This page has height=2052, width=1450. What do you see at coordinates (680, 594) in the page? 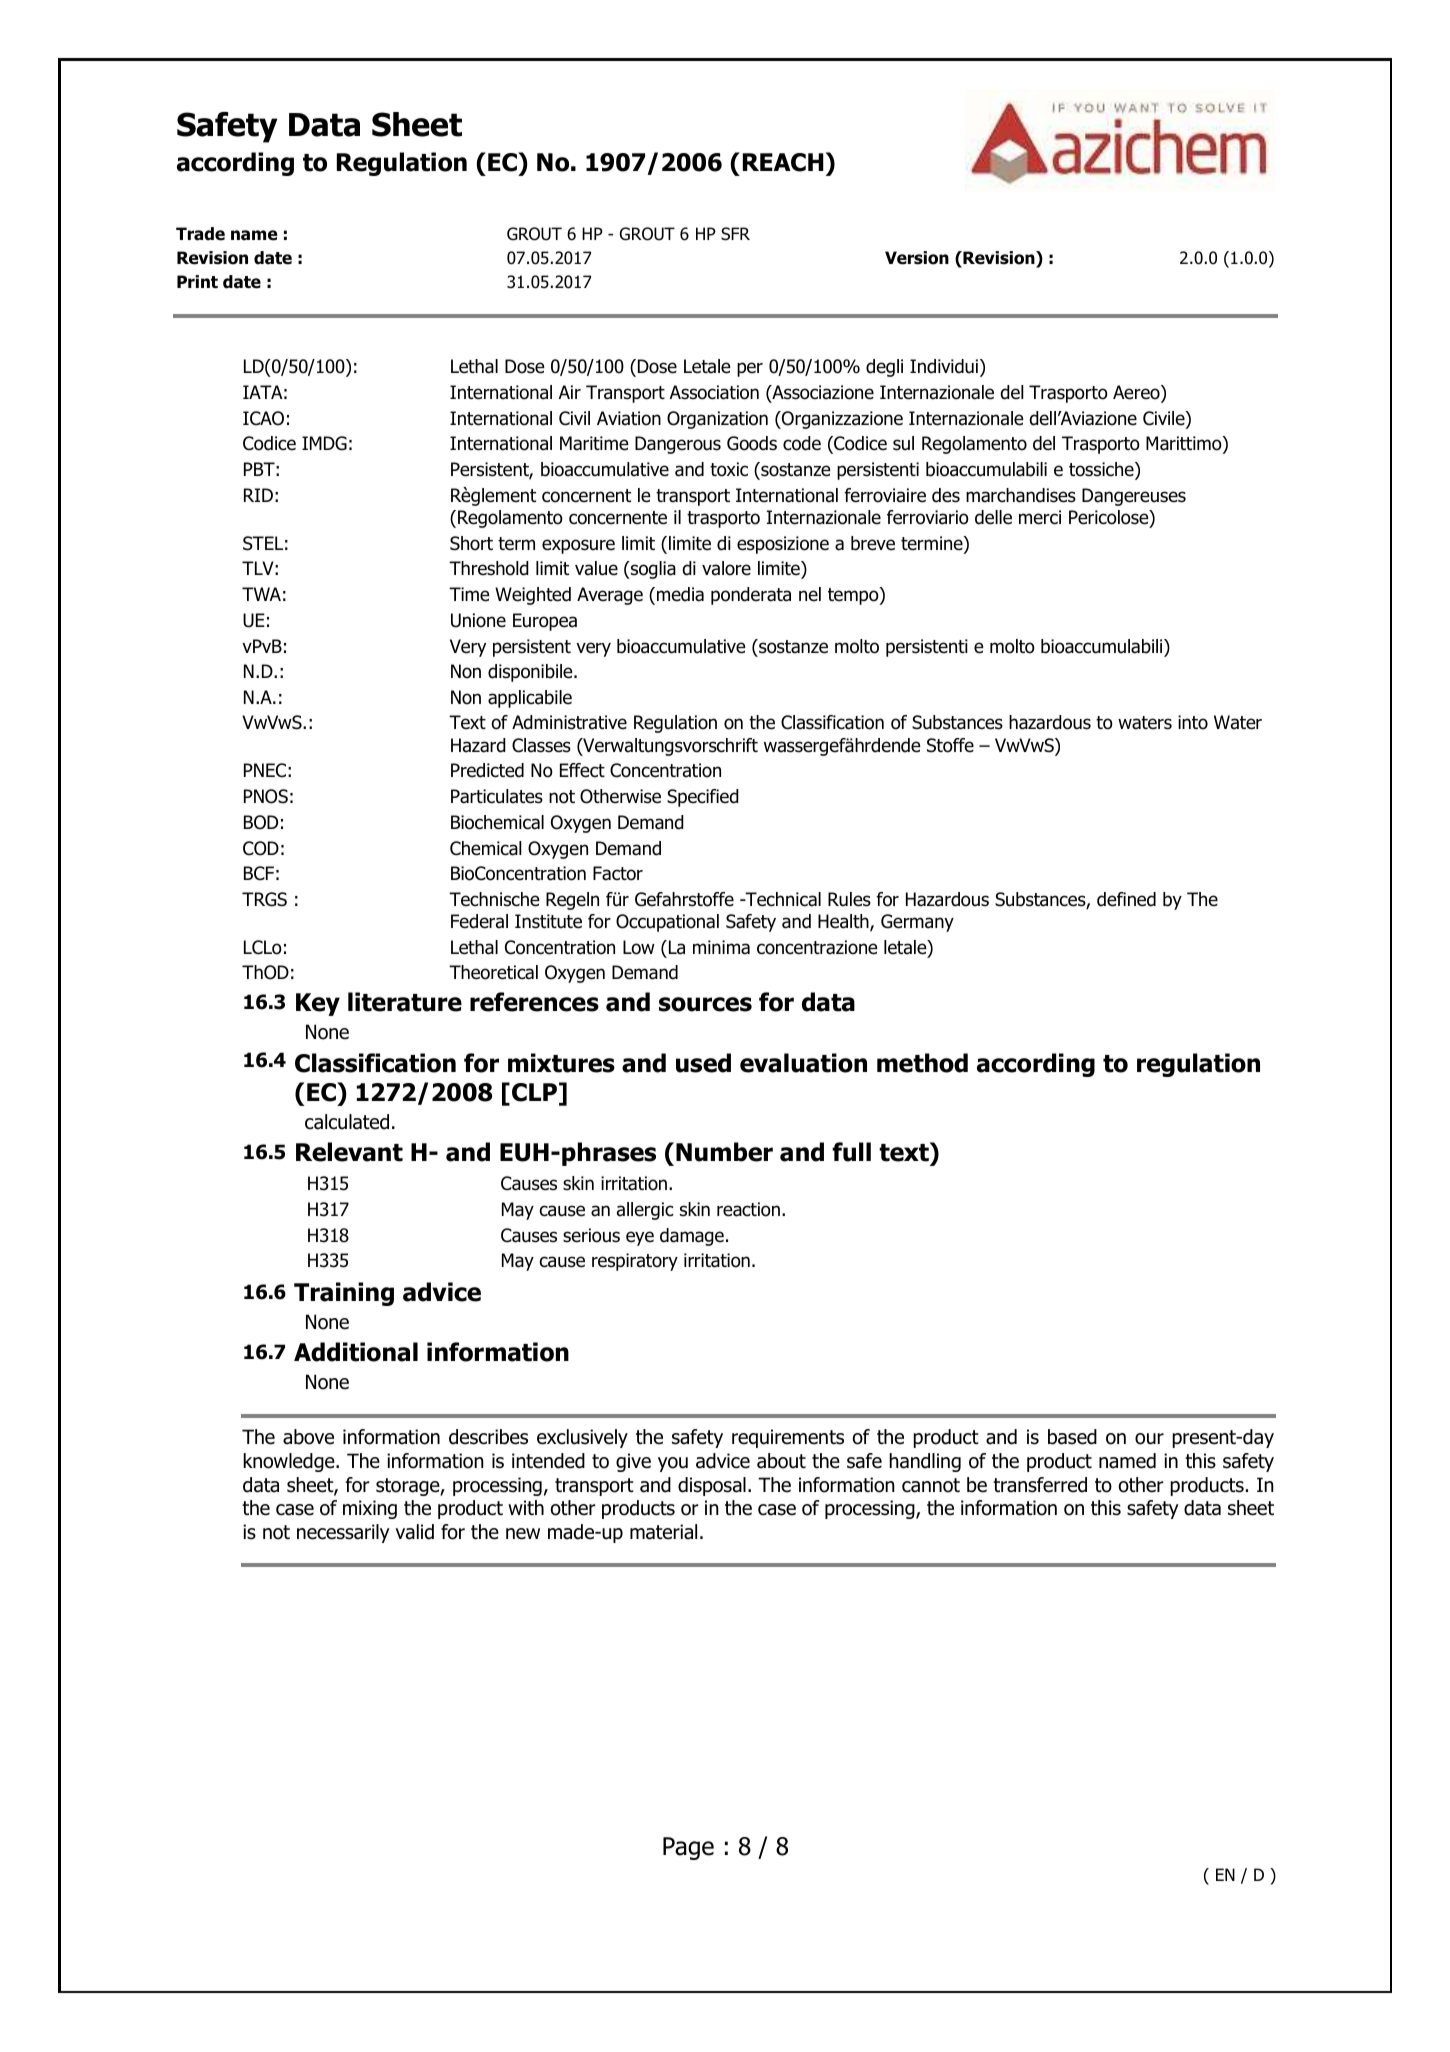
I see `media` at bounding box center [680, 594].
